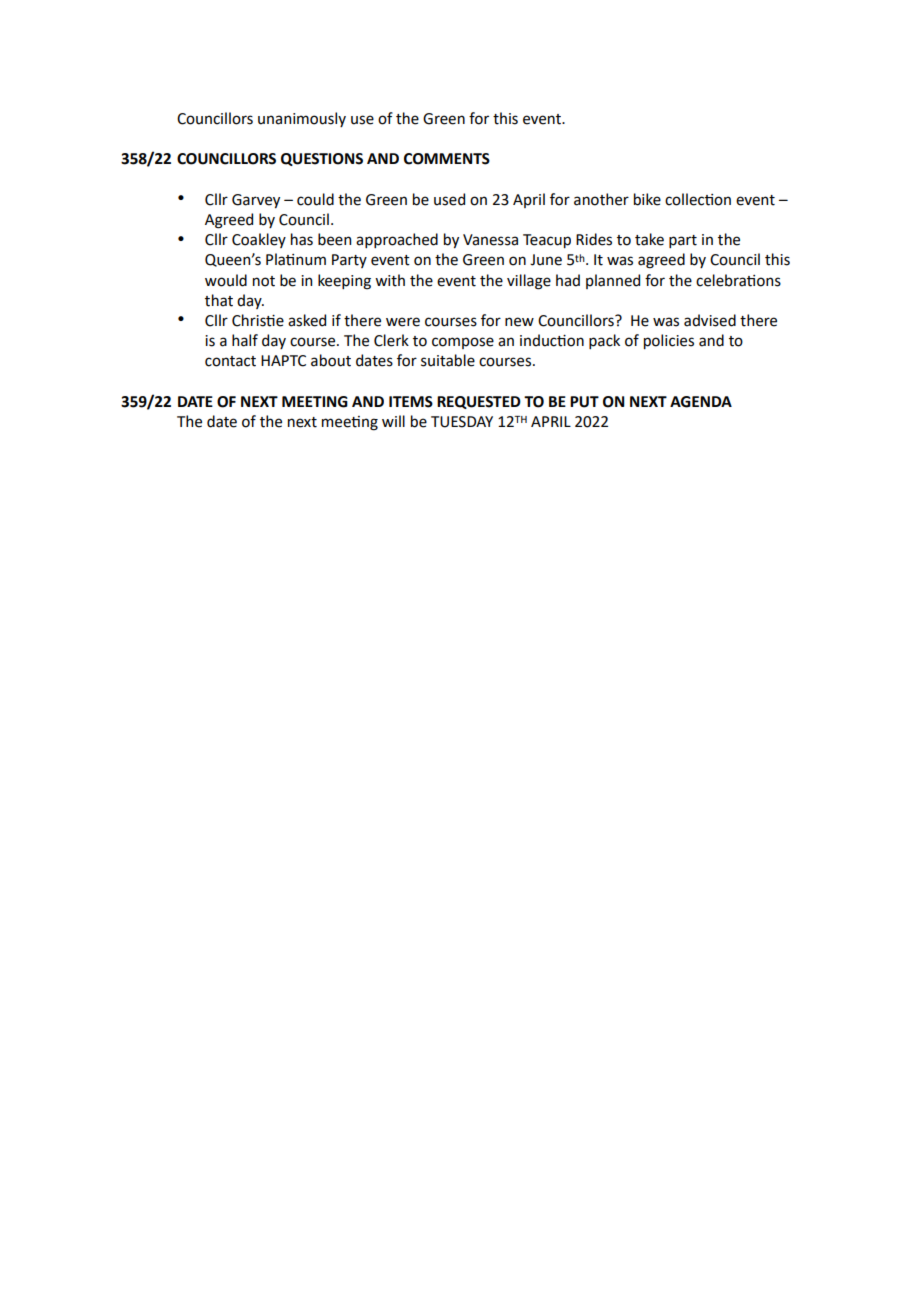  What do you see at coordinates (710, 320) in the page?
I see `advised` at bounding box center [710, 320].
